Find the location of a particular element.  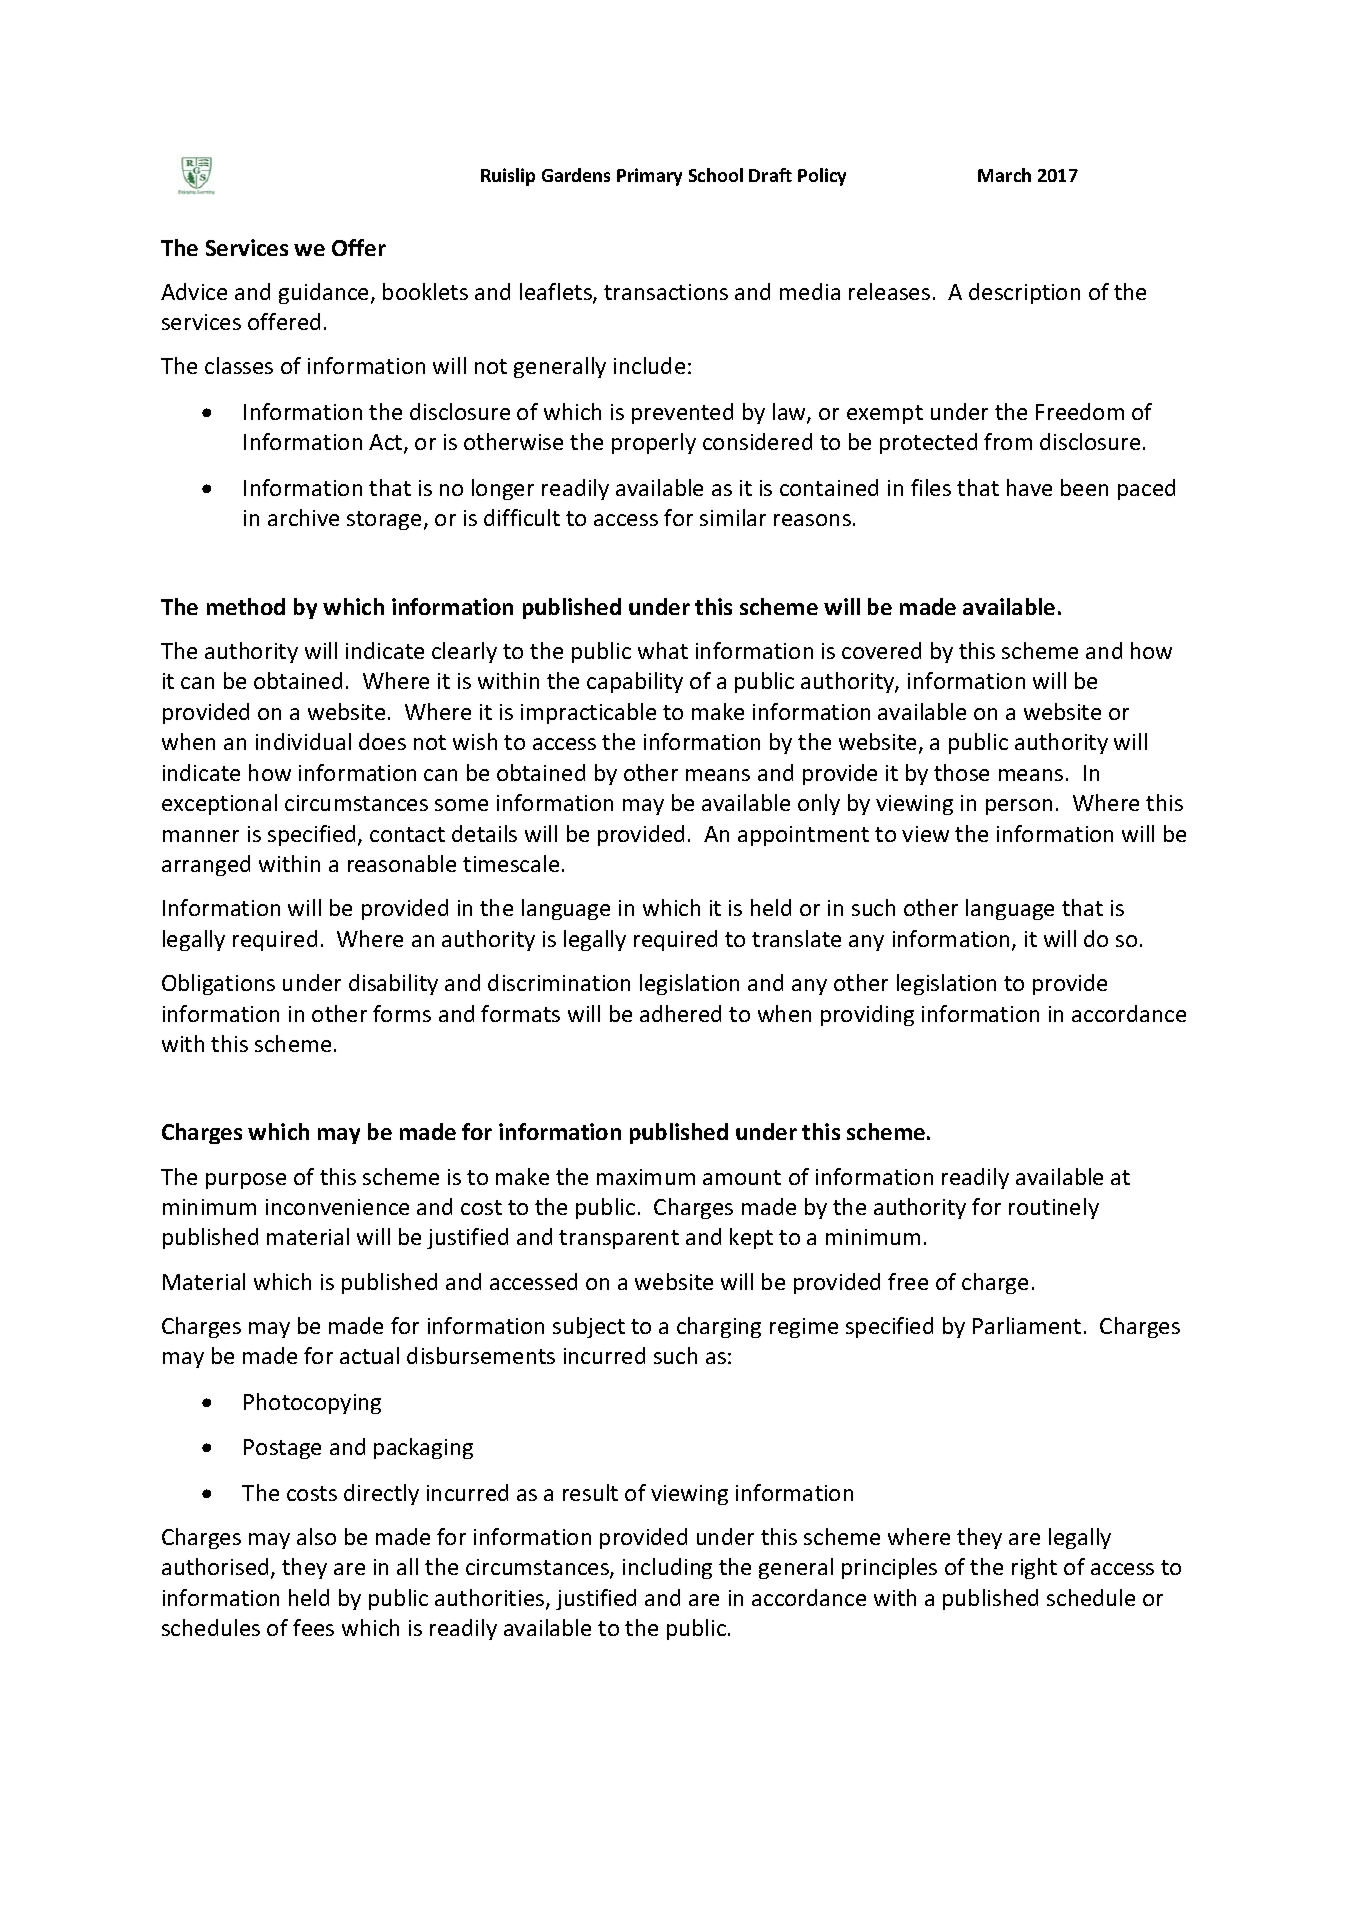

reasonable is located at coordinates (402, 863).
